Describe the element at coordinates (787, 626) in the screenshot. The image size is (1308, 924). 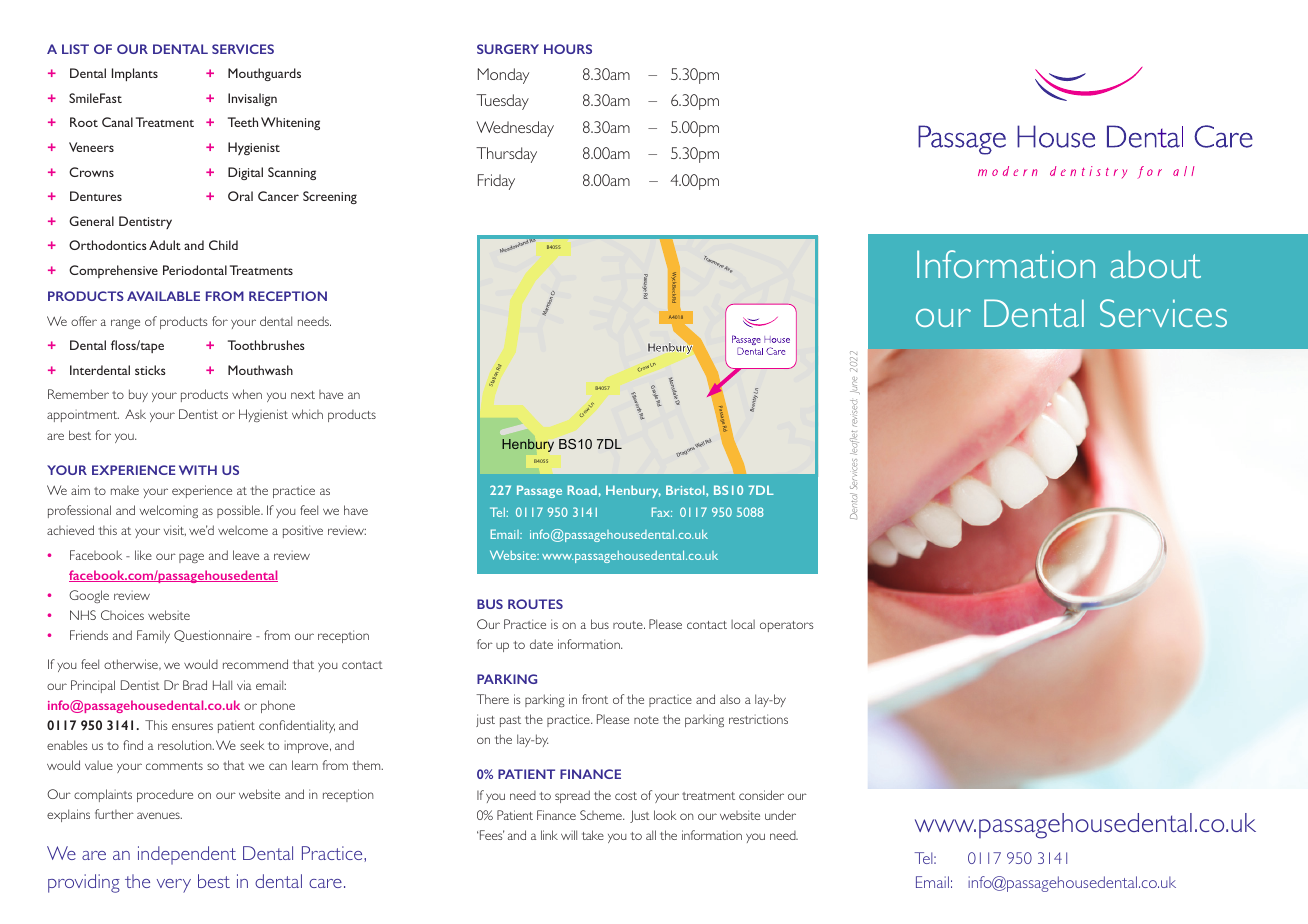
I see `operators` at that location.
